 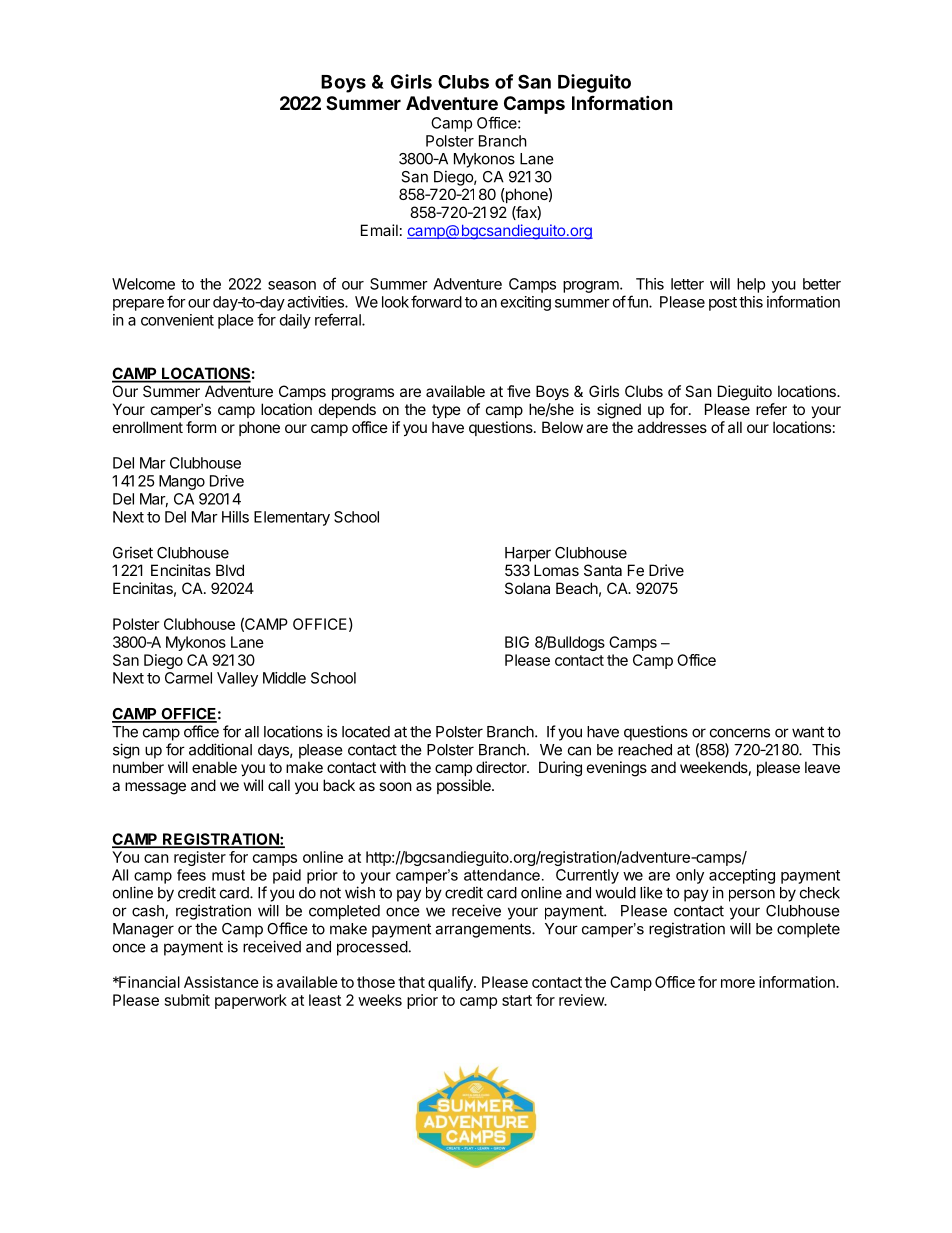 What do you see at coordinates (451, 983) in the screenshot?
I see `qualify` at bounding box center [451, 983].
